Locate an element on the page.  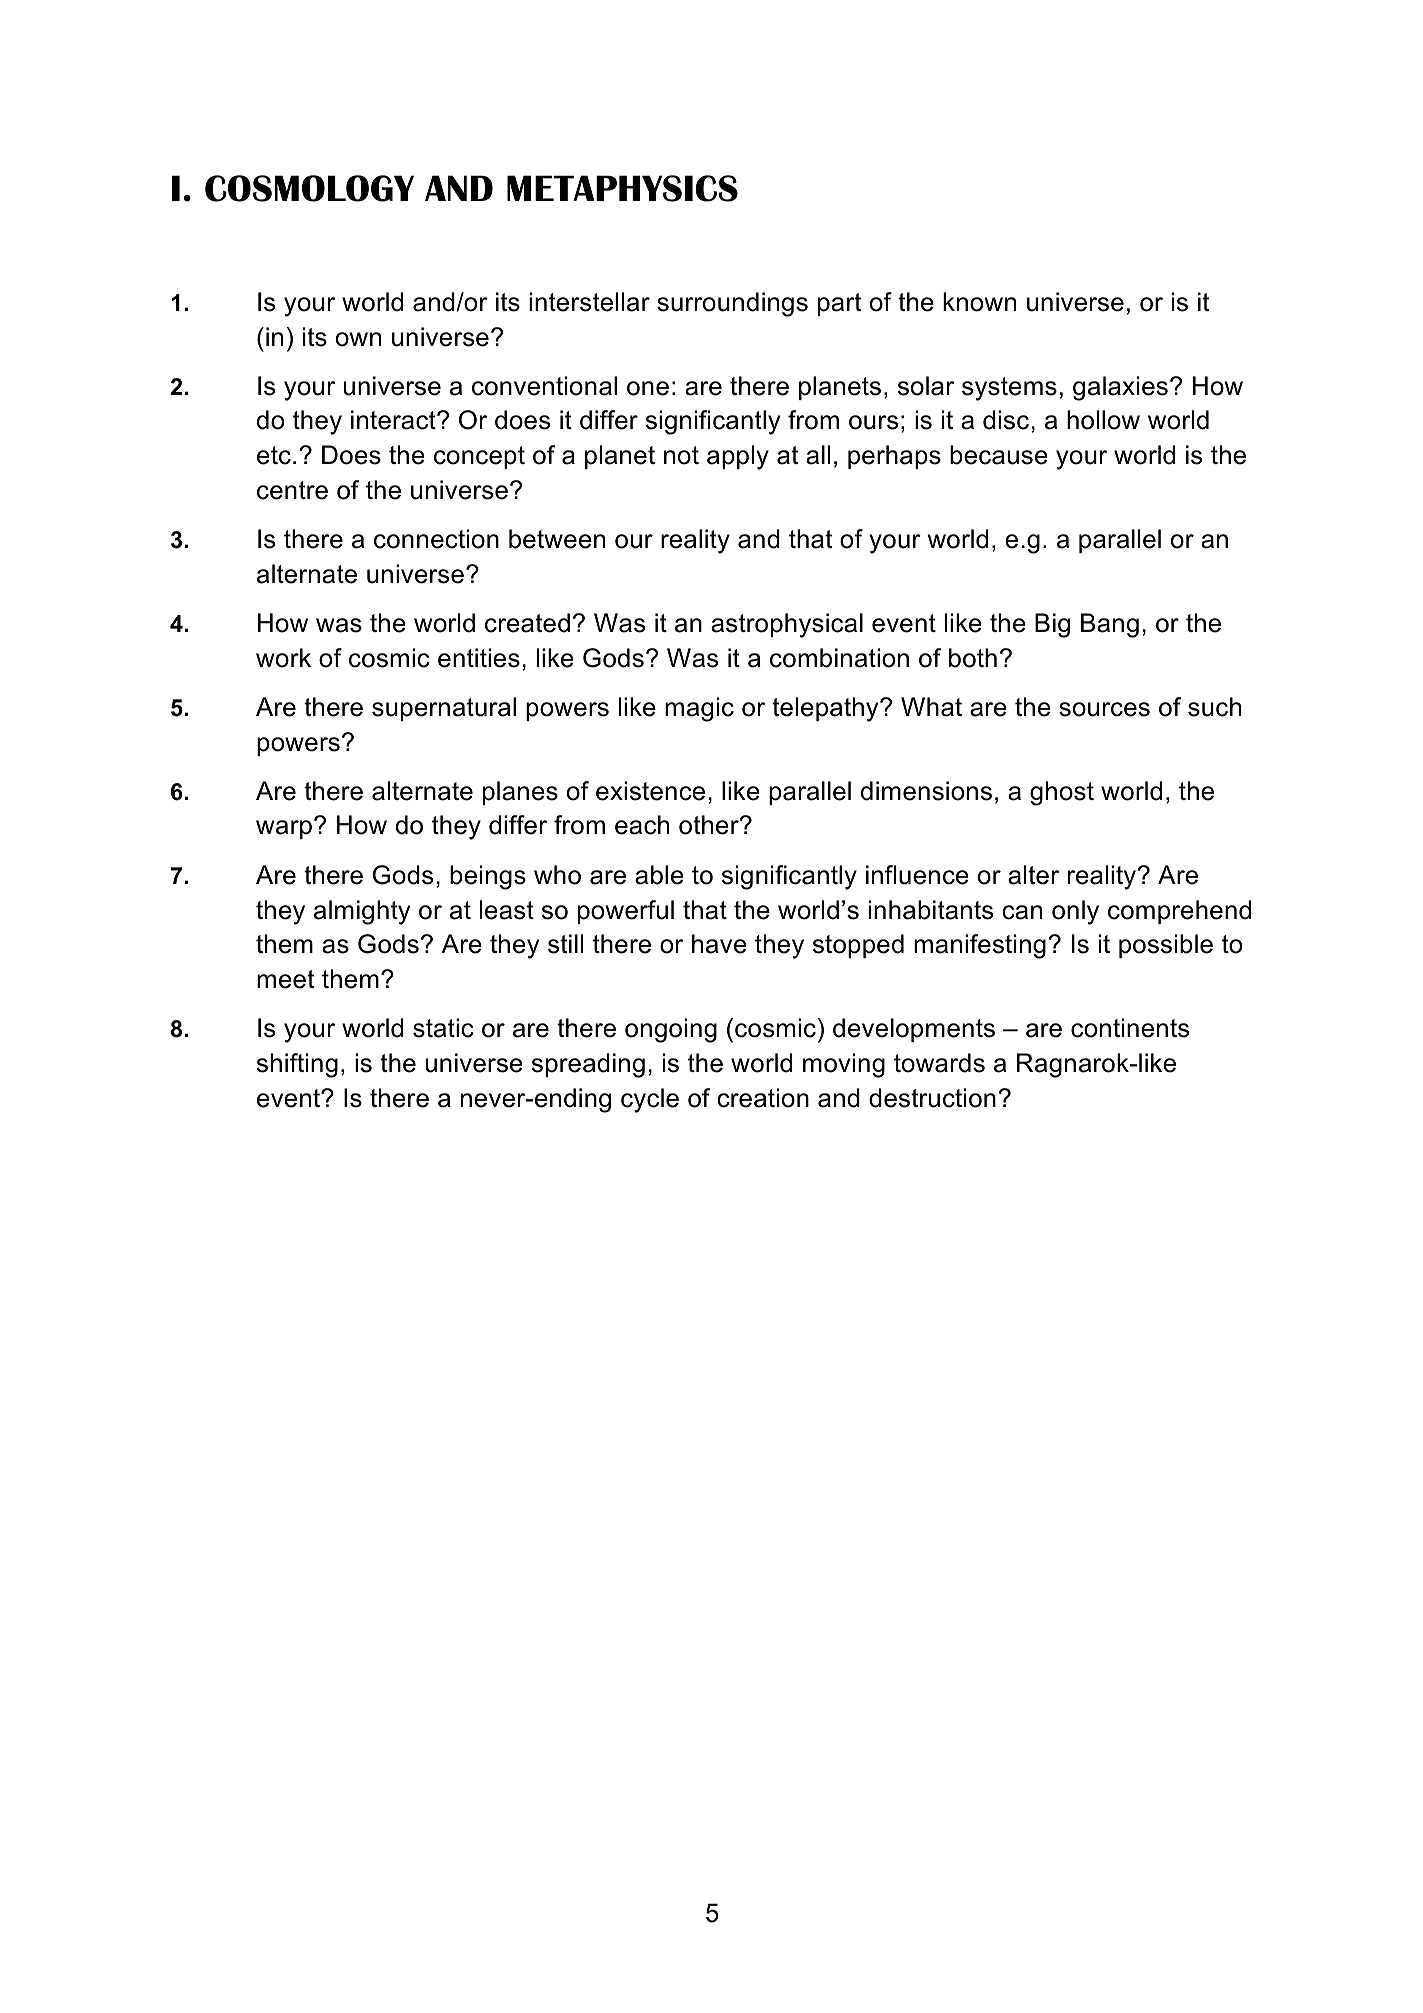
Bang is located at coordinates (1110, 625).
